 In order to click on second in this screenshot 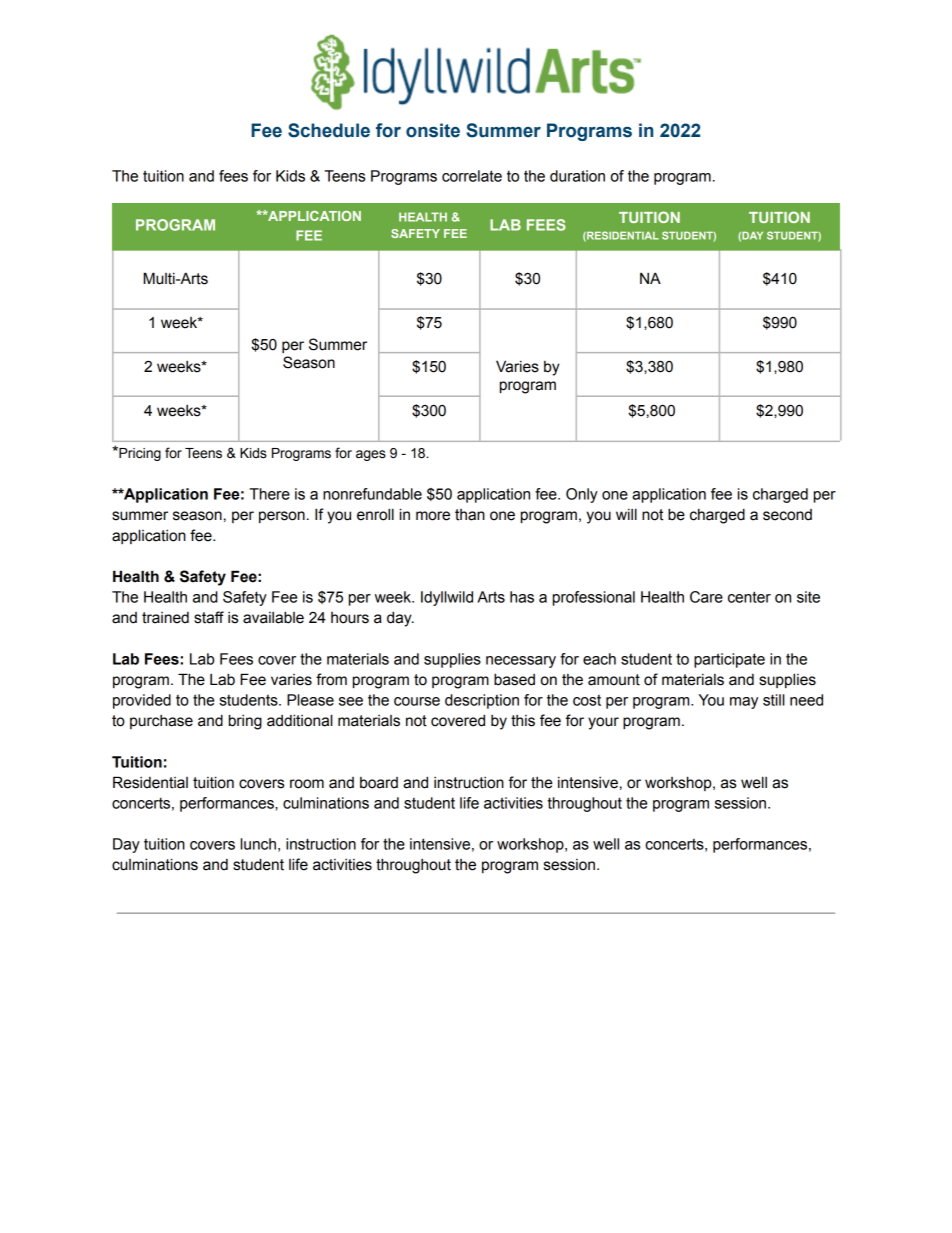, I will do `click(787, 515)`.
